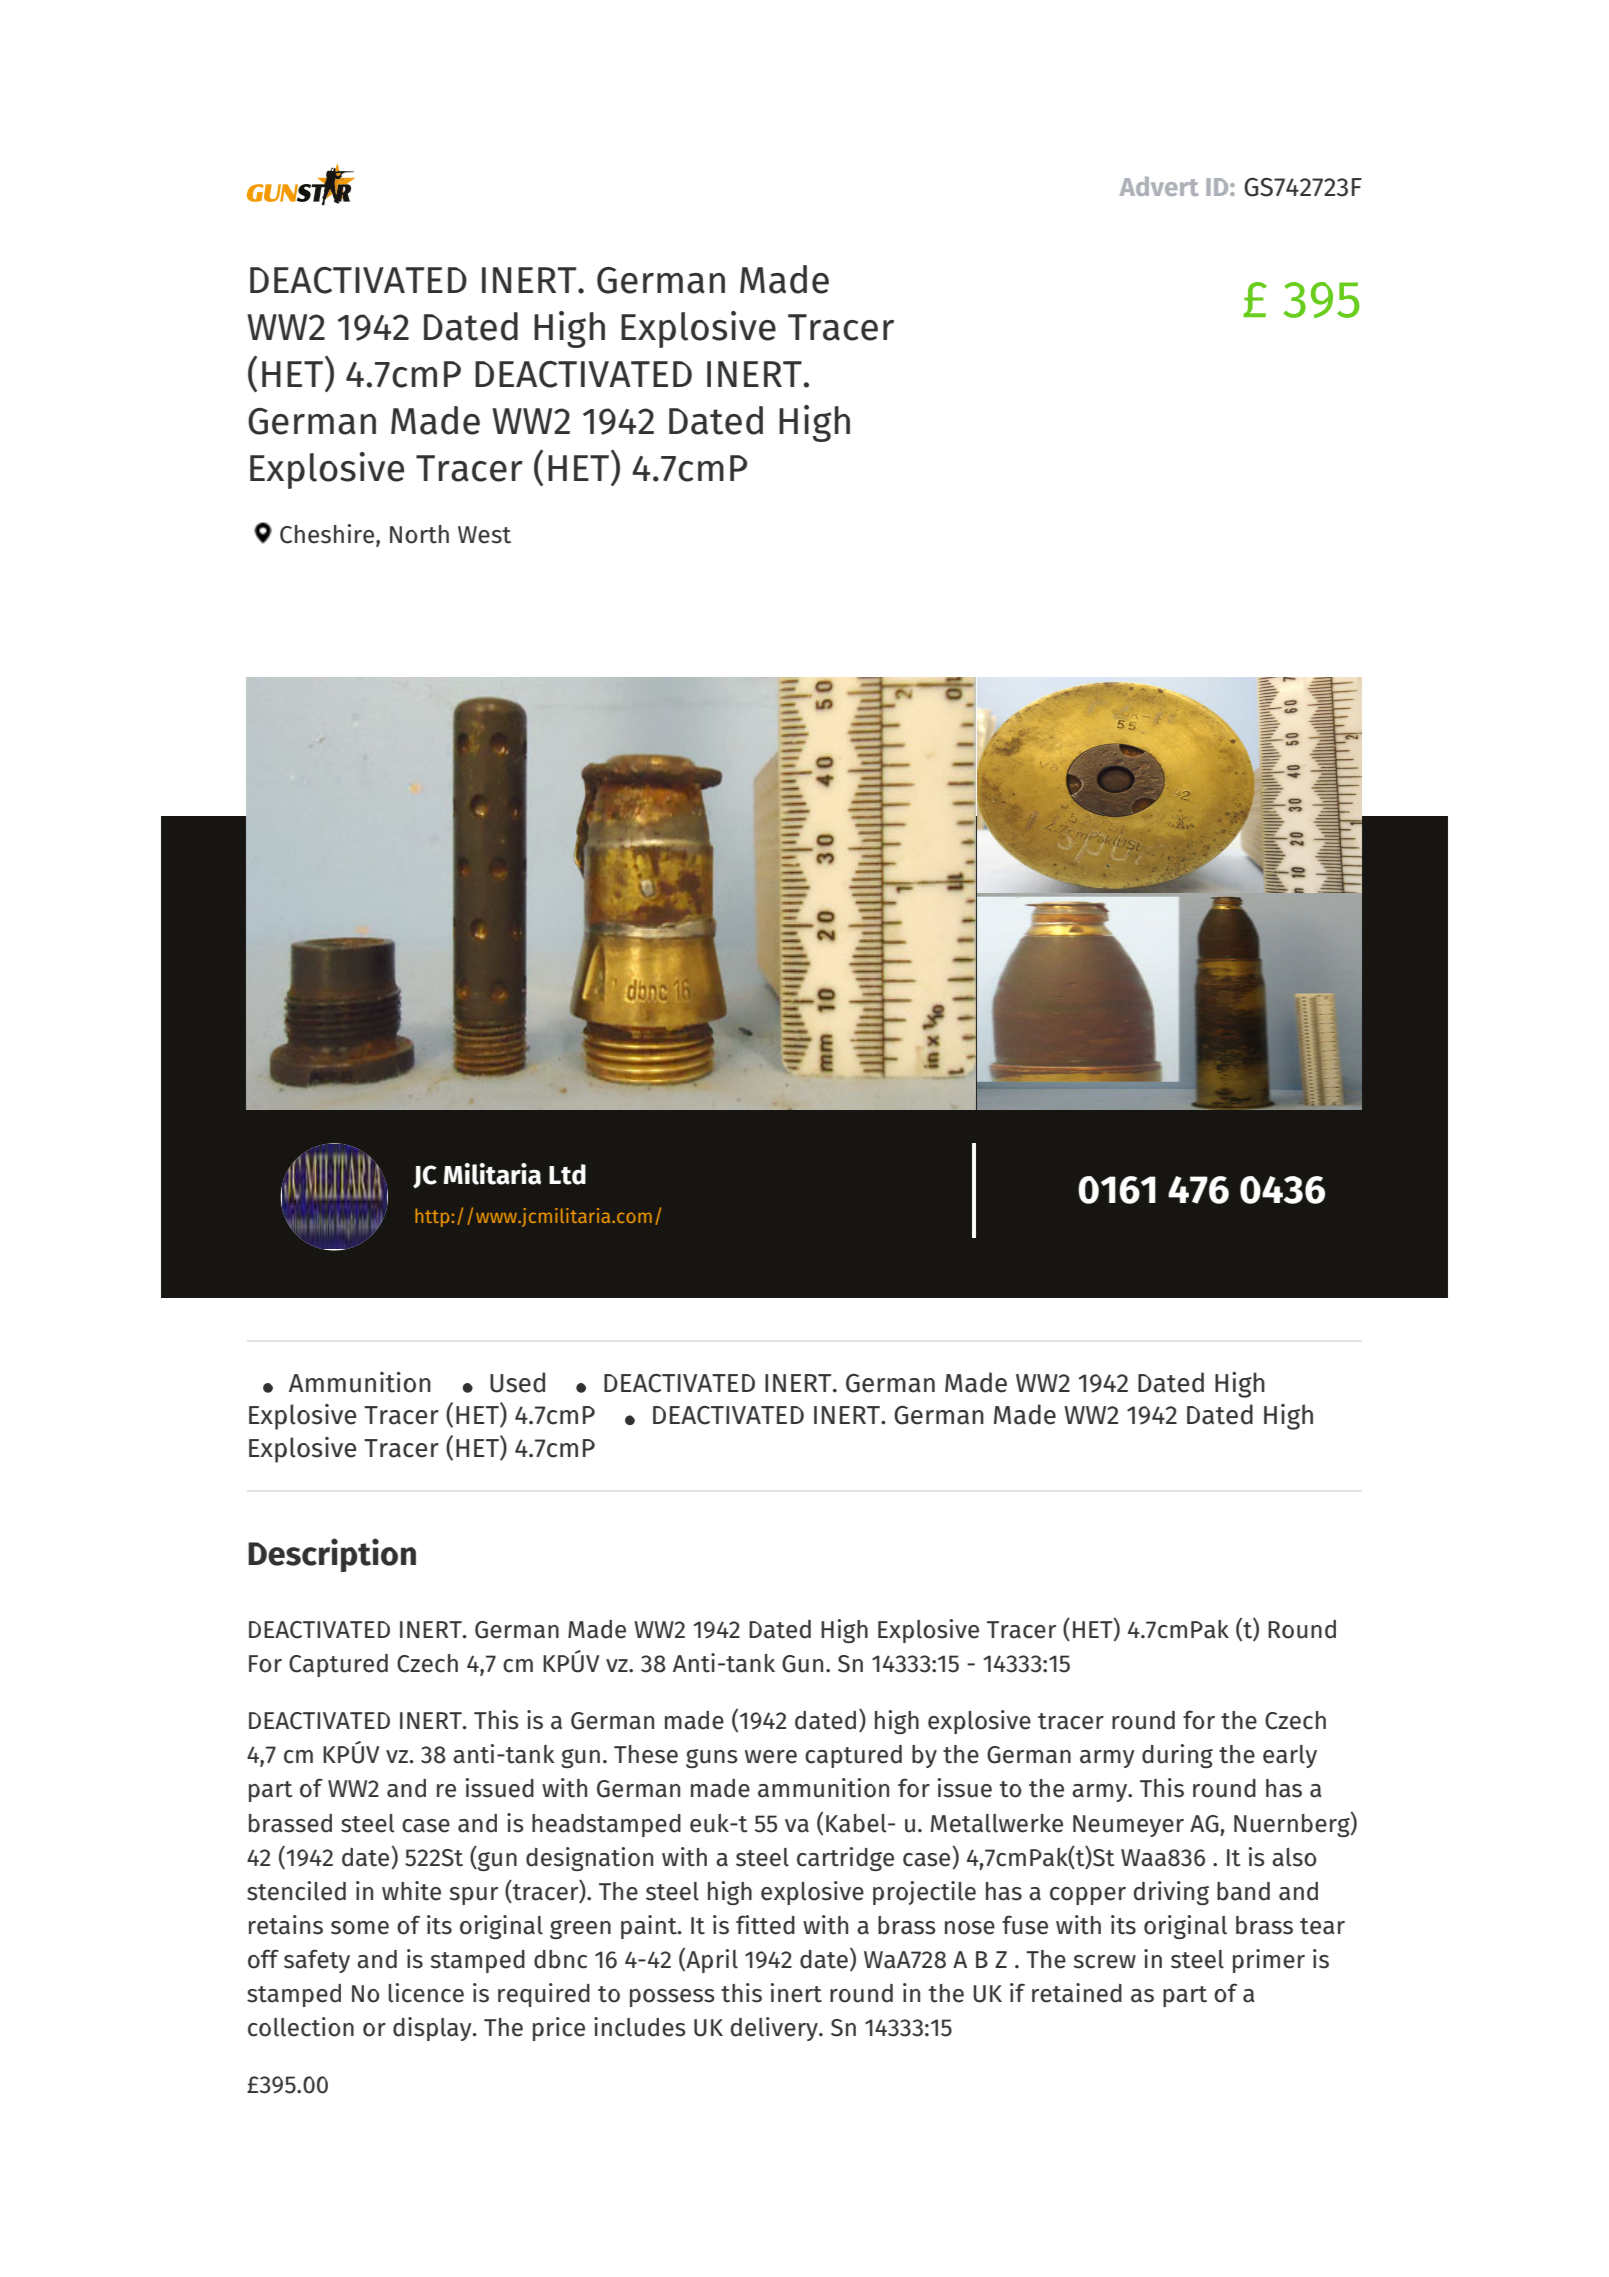 This screenshot has width=1609, height=2277. What do you see at coordinates (765, 1925) in the screenshot?
I see `fitted` at bounding box center [765, 1925].
